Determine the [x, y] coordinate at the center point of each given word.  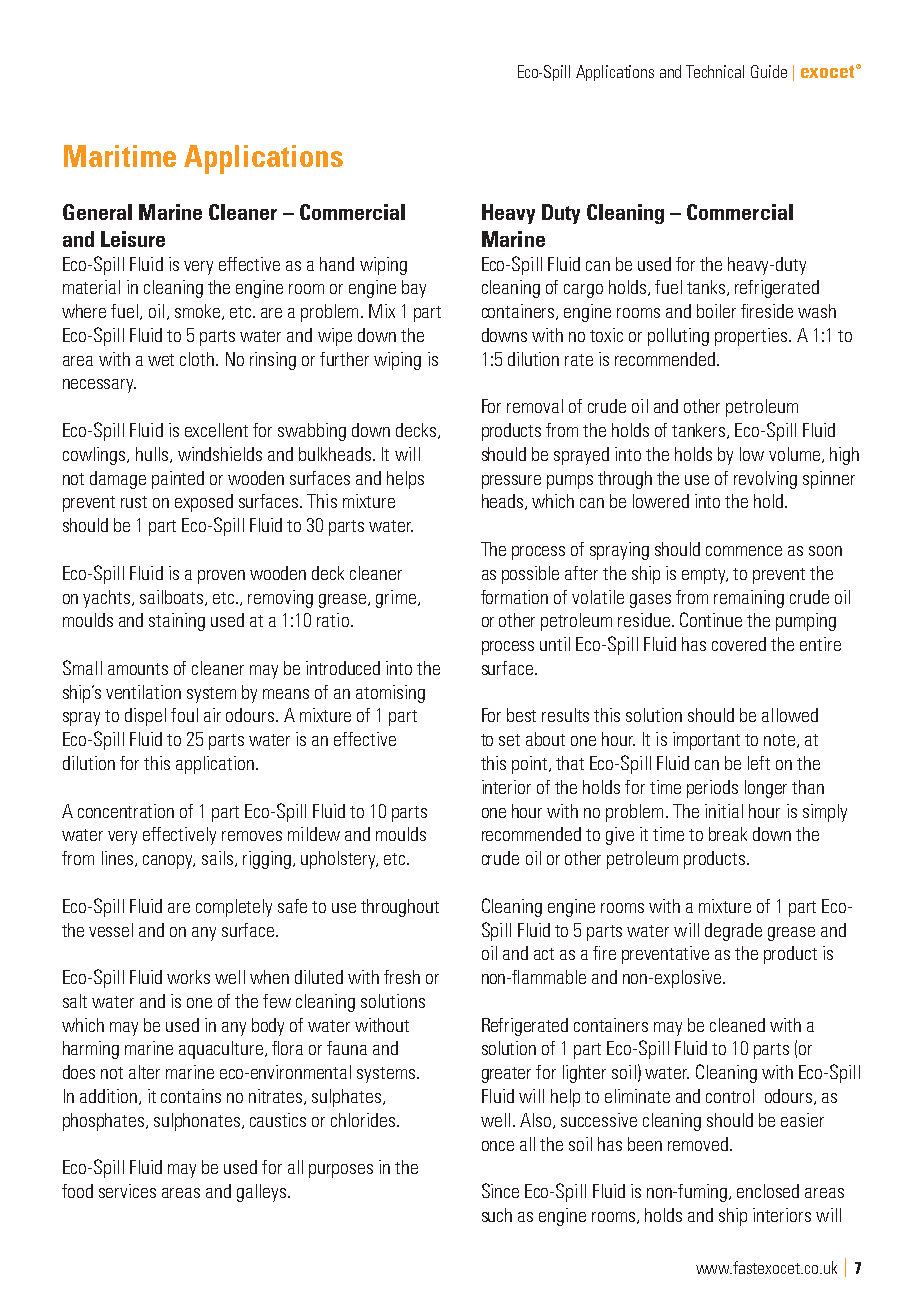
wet [161, 360]
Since [500, 1190]
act [544, 954]
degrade [733, 932]
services [127, 1191]
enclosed [768, 1191]
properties [751, 337]
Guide [769, 71]
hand [337, 264]
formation [514, 597]
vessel [111, 930]
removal [535, 406]
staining [177, 622]
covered [739, 644]
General [97, 212]
